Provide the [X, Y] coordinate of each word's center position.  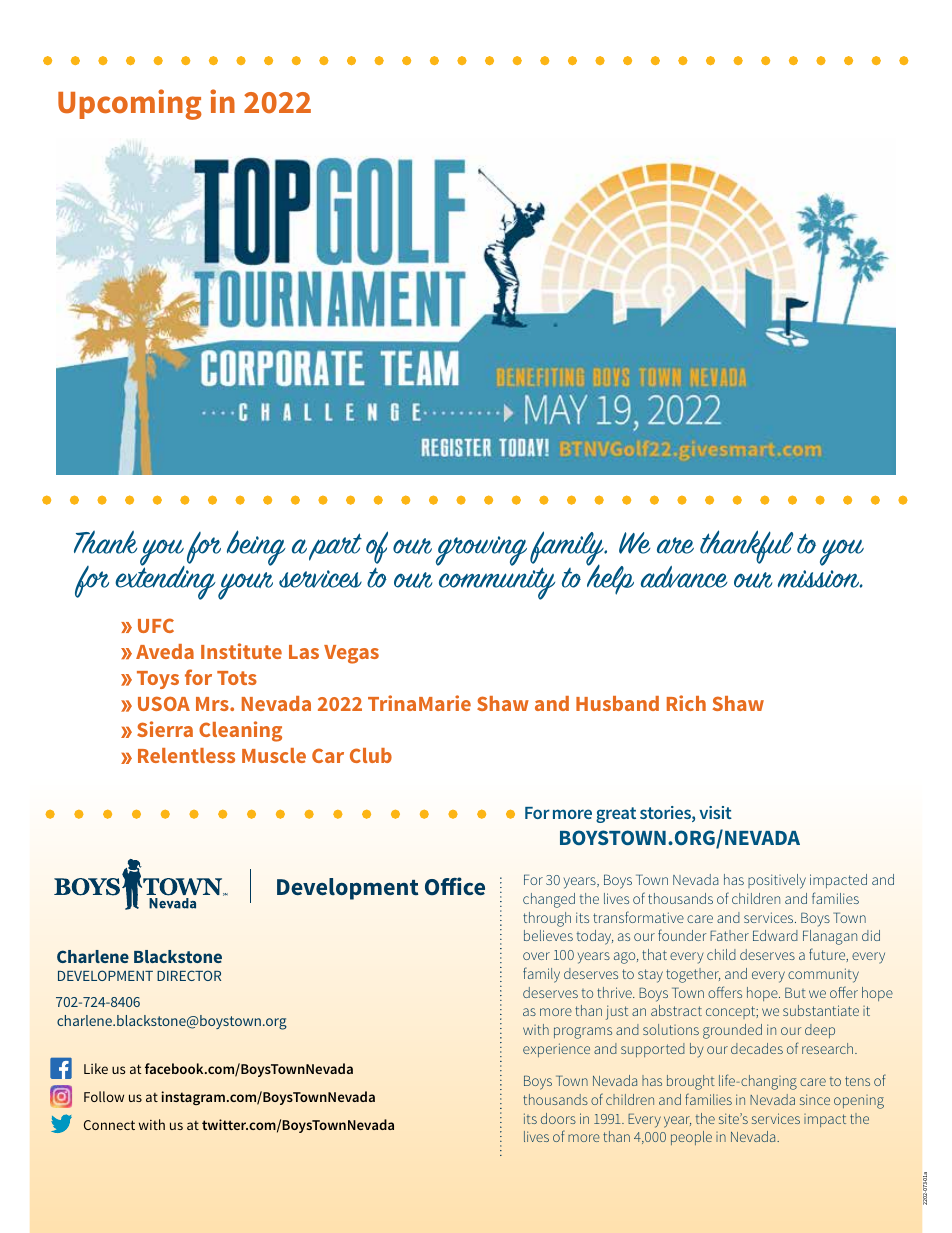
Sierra [165, 729]
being [256, 548]
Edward [775, 935]
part [335, 547]
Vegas [351, 654]
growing [481, 551]
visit [715, 812]
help [610, 578]
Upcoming [130, 104]
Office [455, 886]
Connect [109, 1125]
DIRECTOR [189, 975]
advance [684, 577]
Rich [686, 703]
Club [371, 755]
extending [165, 581]
